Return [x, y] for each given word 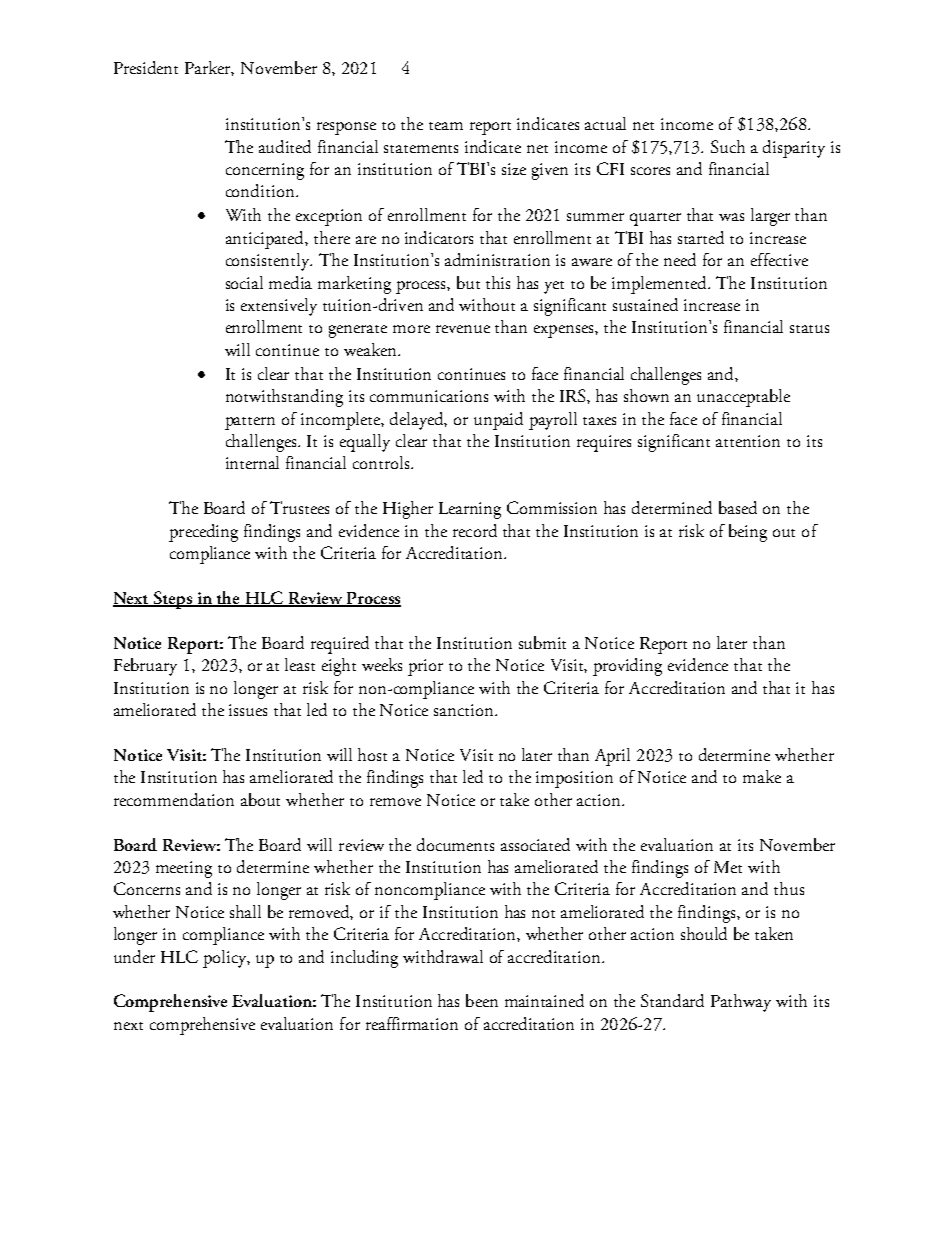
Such [728, 146]
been [482, 1000]
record [475, 530]
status [809, 329]
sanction [465, 710]
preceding [203, 533]
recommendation [174, 799]
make [762, 776]
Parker [209, 68]
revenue [463, 329]
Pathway [741, 1003]
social [244, 282]
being [748, 533]
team [446, 126]
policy [226, 959]
